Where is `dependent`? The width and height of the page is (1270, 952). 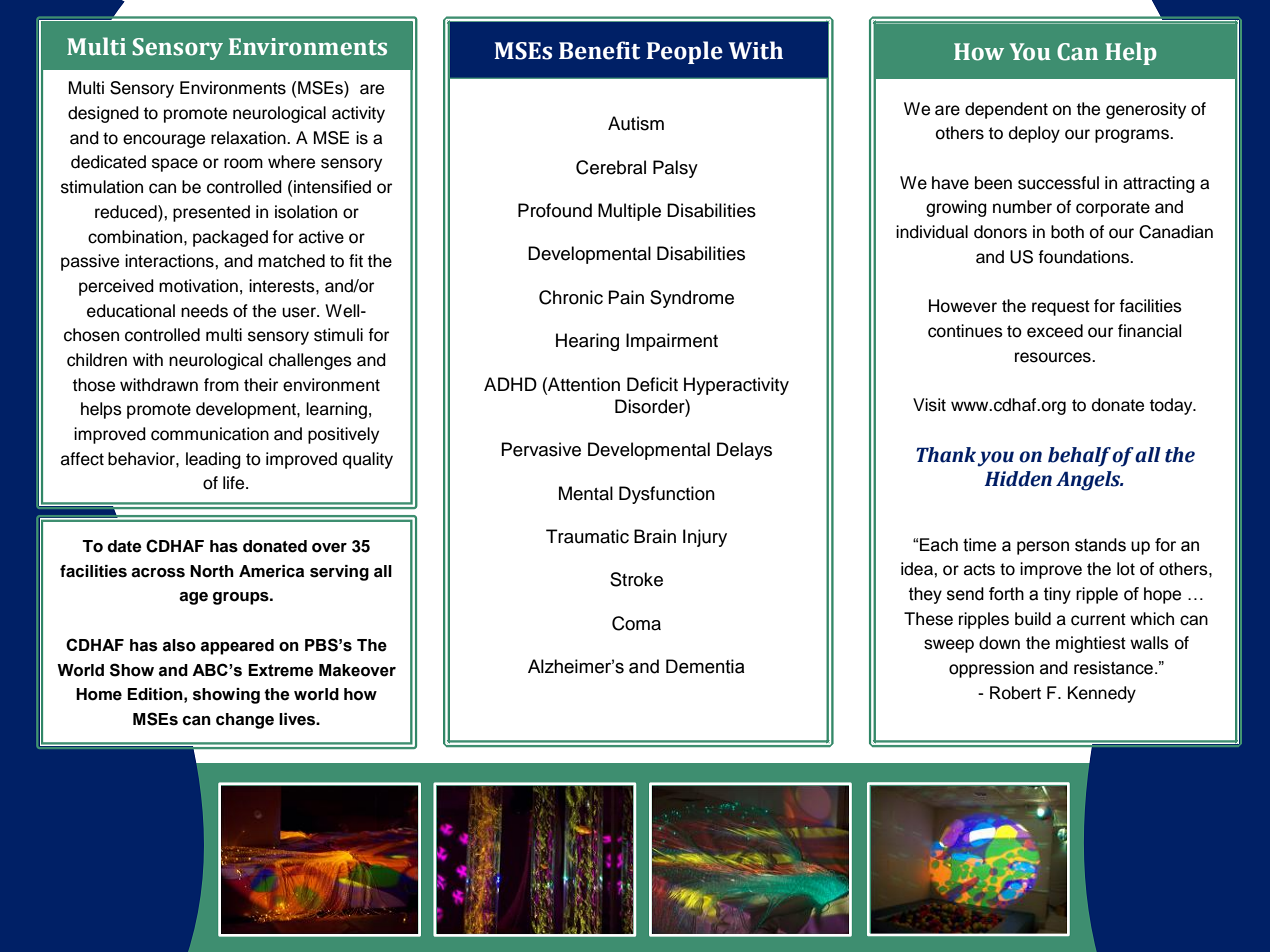 dependent is located at coordinates (1006, 110).
